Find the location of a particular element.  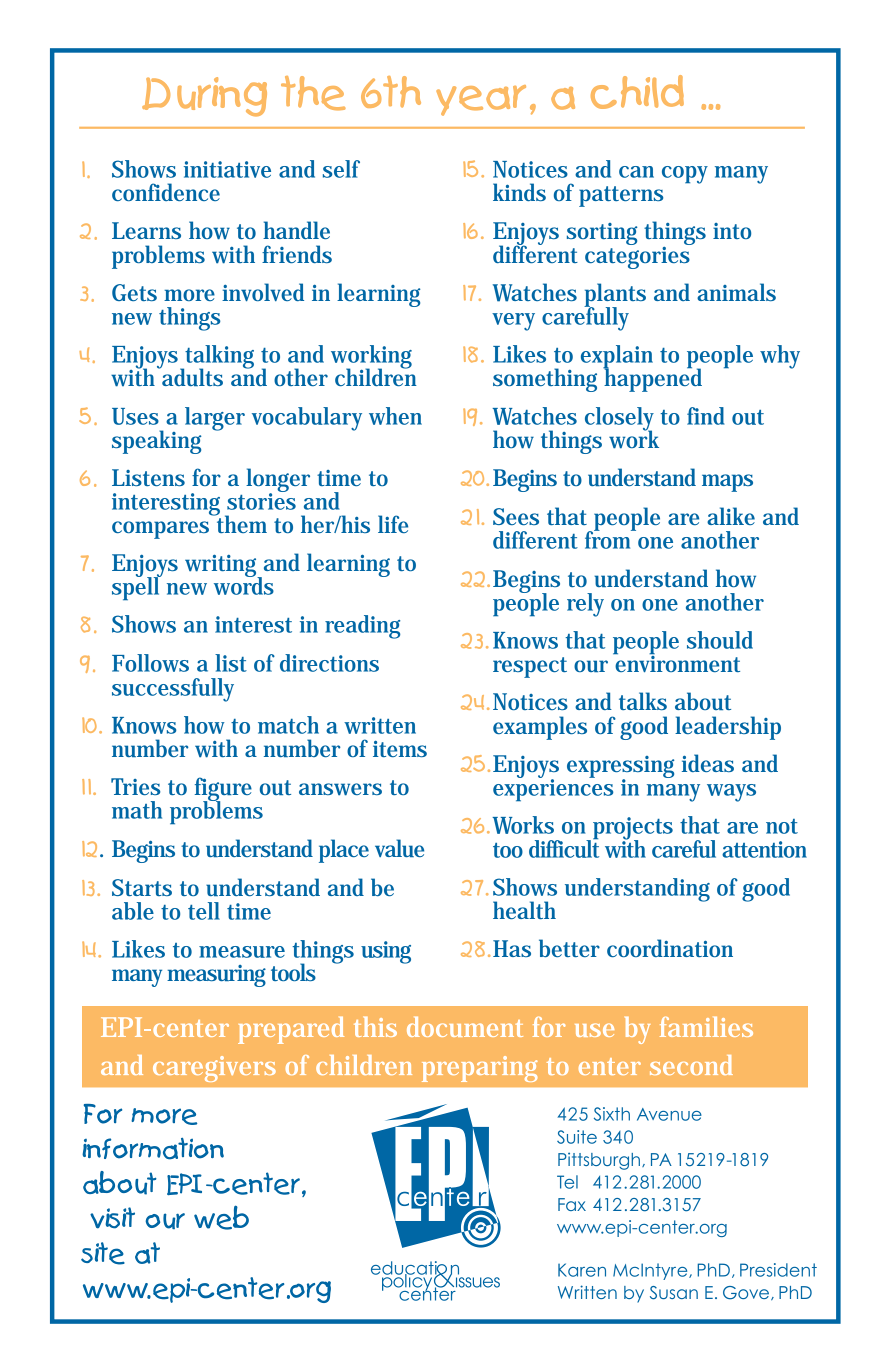

web is located at coordinates (221, 1217).
